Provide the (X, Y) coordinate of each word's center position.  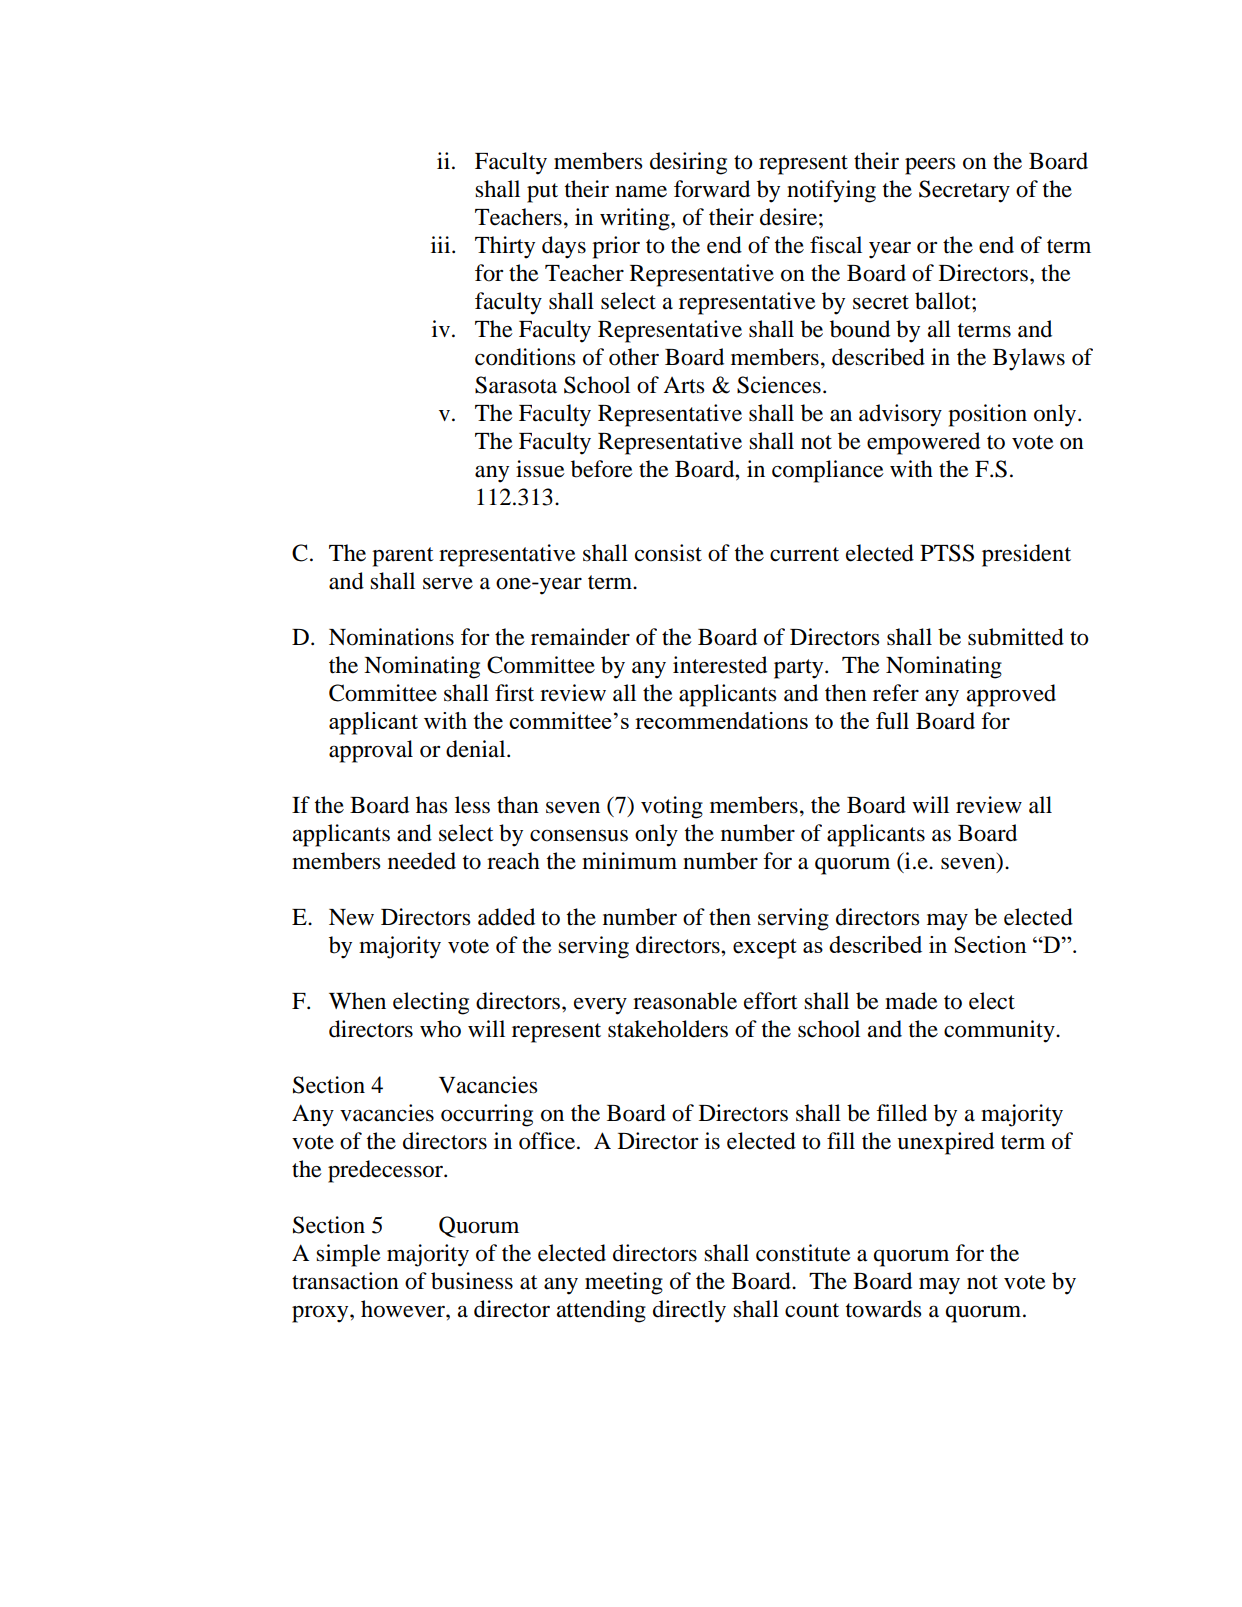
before (602, 469)
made (911, 1001)
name (641, 191)
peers (930, 166)
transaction (345, 1281)
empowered (923, 443)
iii (442, 244)
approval (371, 751)
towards (884, 1309)
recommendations (721, 720)
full (892, 721)
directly (689, 1311)
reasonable (685, 1001)
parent (403, 557)
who (440, 1029)
